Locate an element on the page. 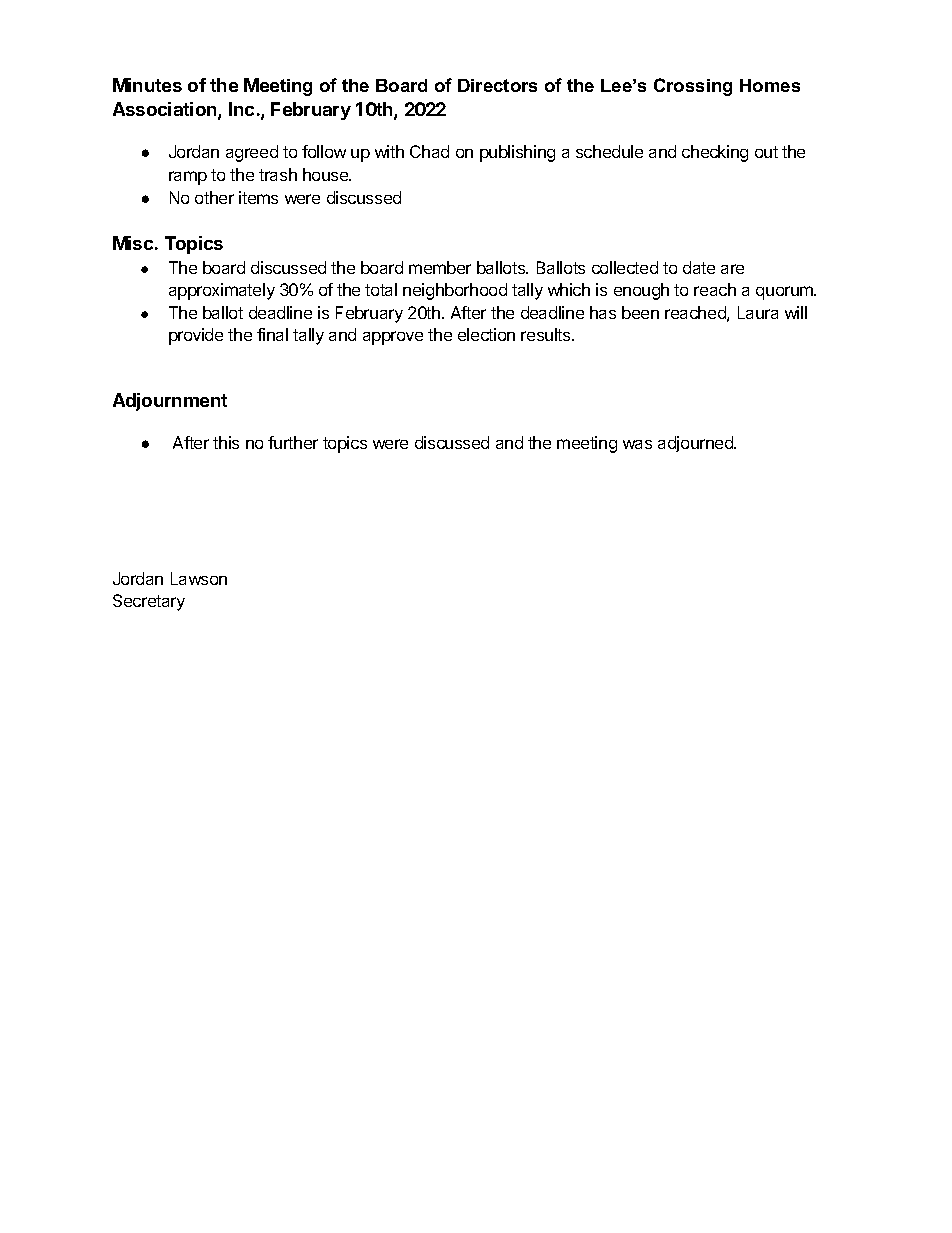 Image resolution: width=952 pixels, height=1233 pixels. results is located at coordinates (547, 334).
